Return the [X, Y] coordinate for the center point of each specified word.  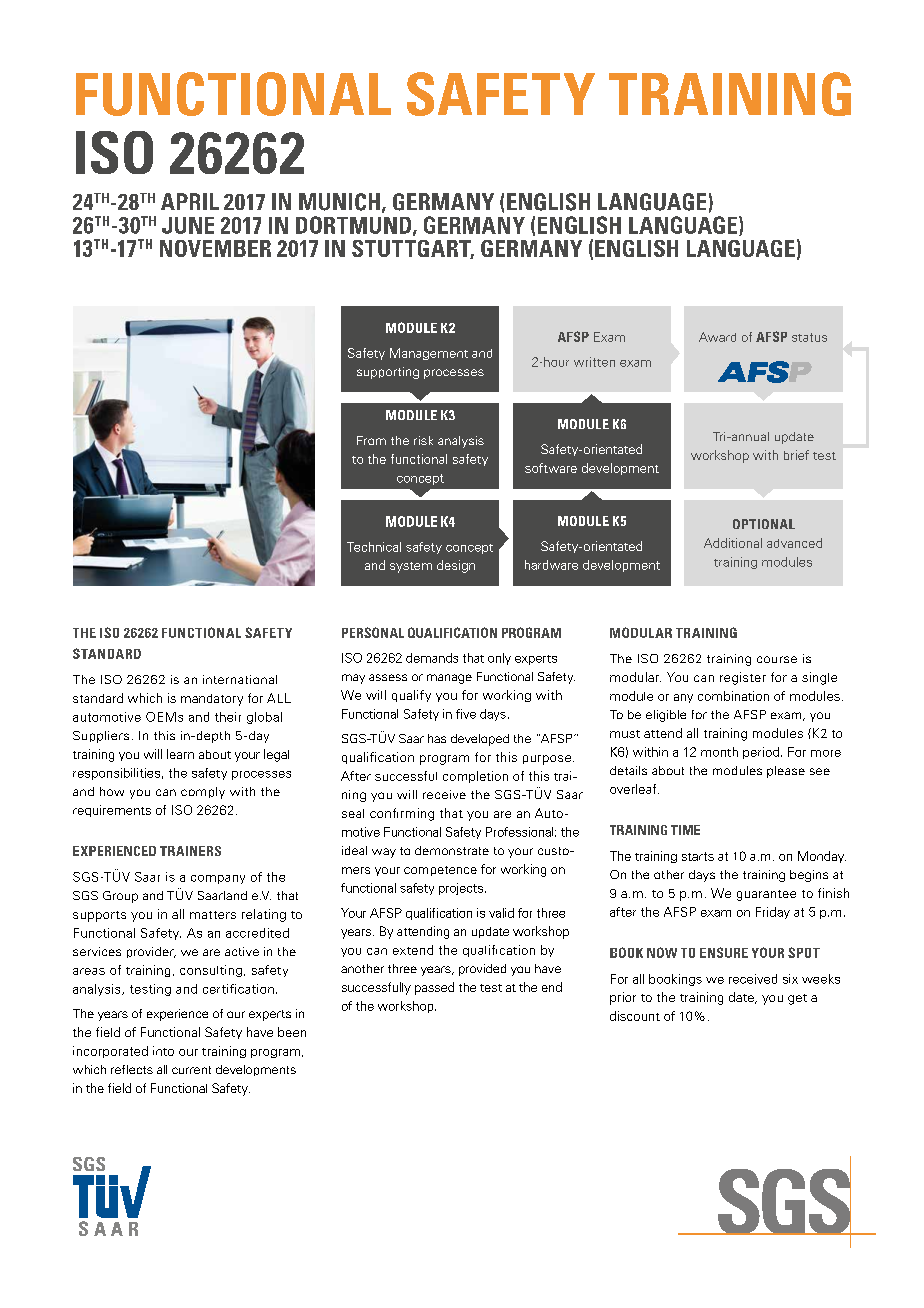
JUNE [188, 225]
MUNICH [339, 202]
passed [434, 988]
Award [717, 337]
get [797, 999]
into [163, 1051]
